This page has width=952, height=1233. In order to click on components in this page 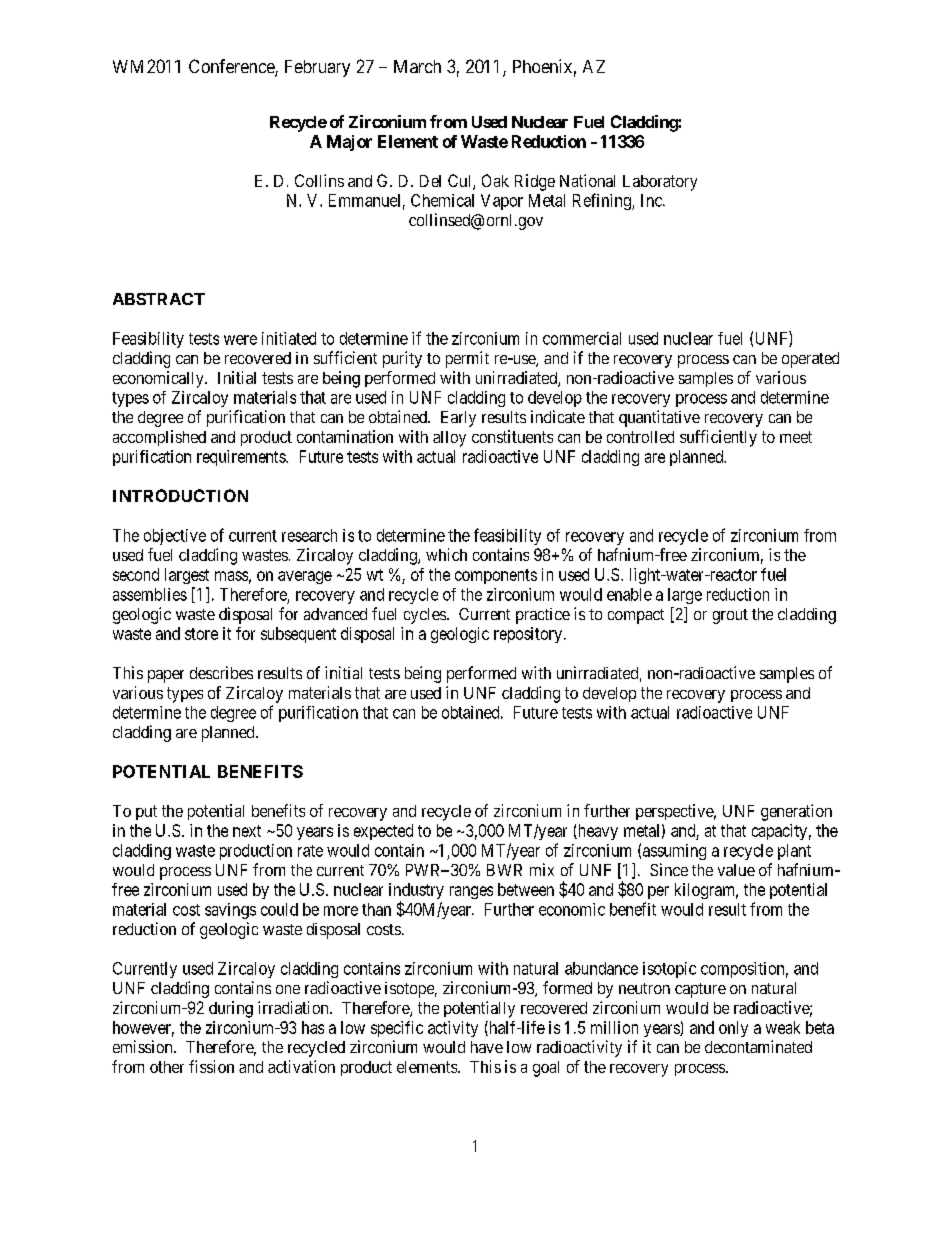, I will do `click(496, 576)`.
